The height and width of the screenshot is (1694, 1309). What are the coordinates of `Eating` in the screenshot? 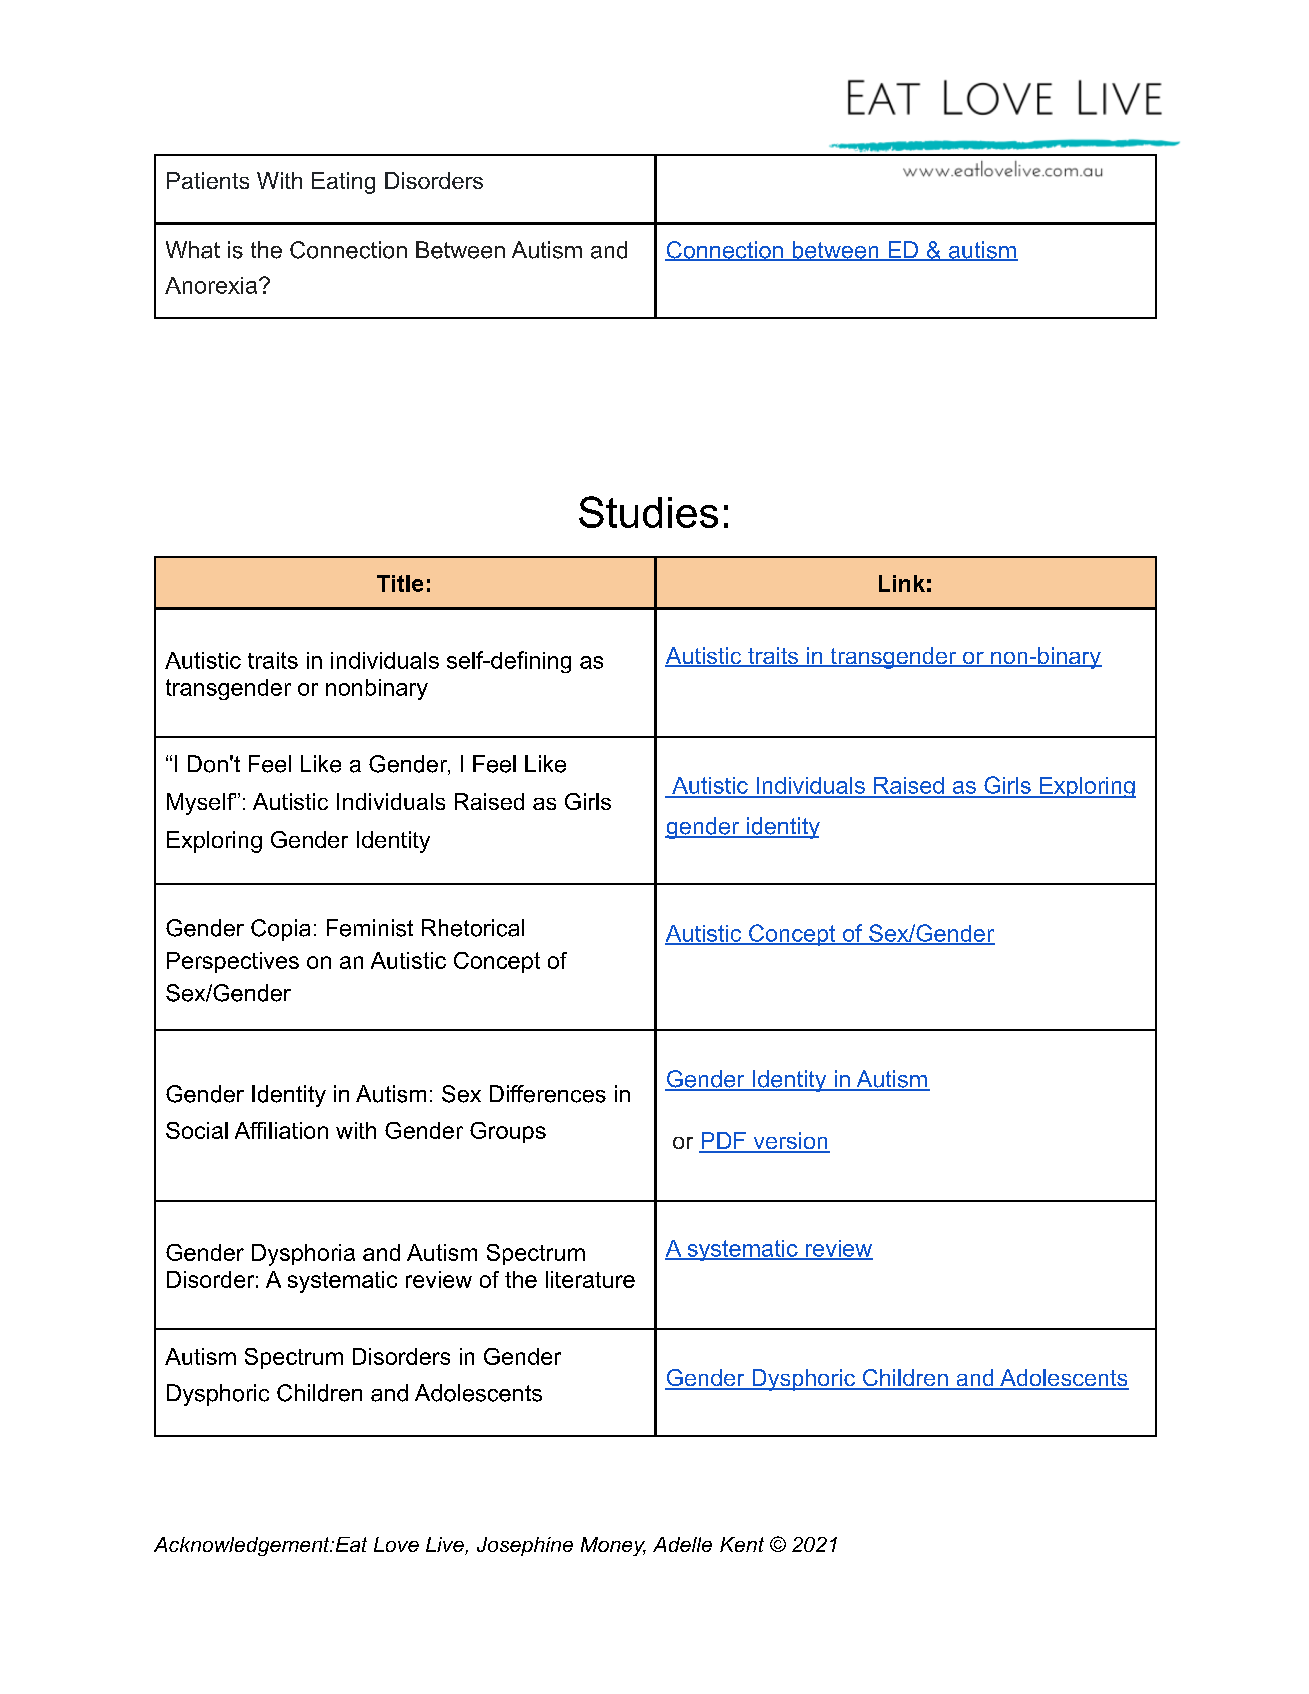 It's located at (343, 183).
